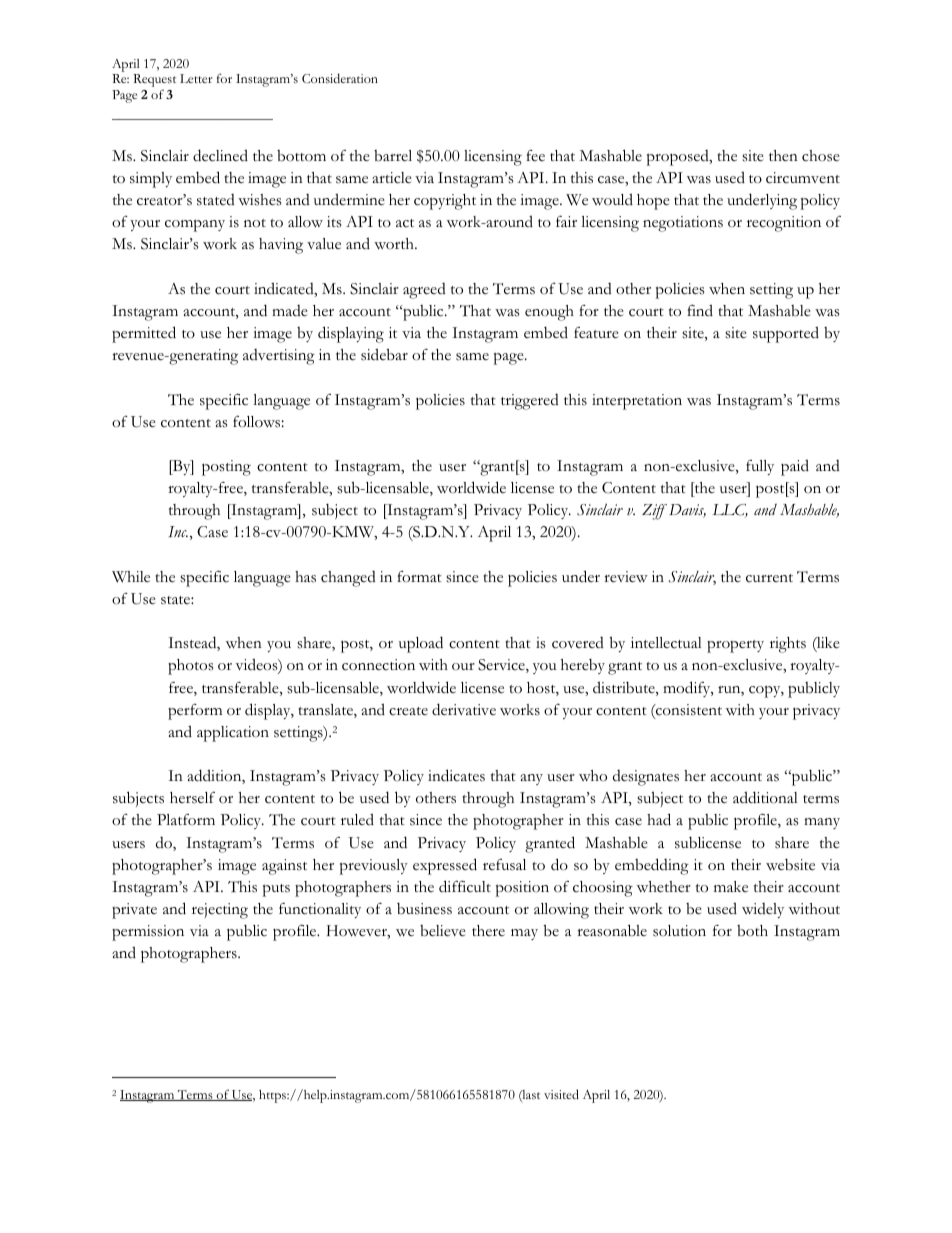 The height and width of the page is (1233, 952). I want to click on find, so click(700, 310).
